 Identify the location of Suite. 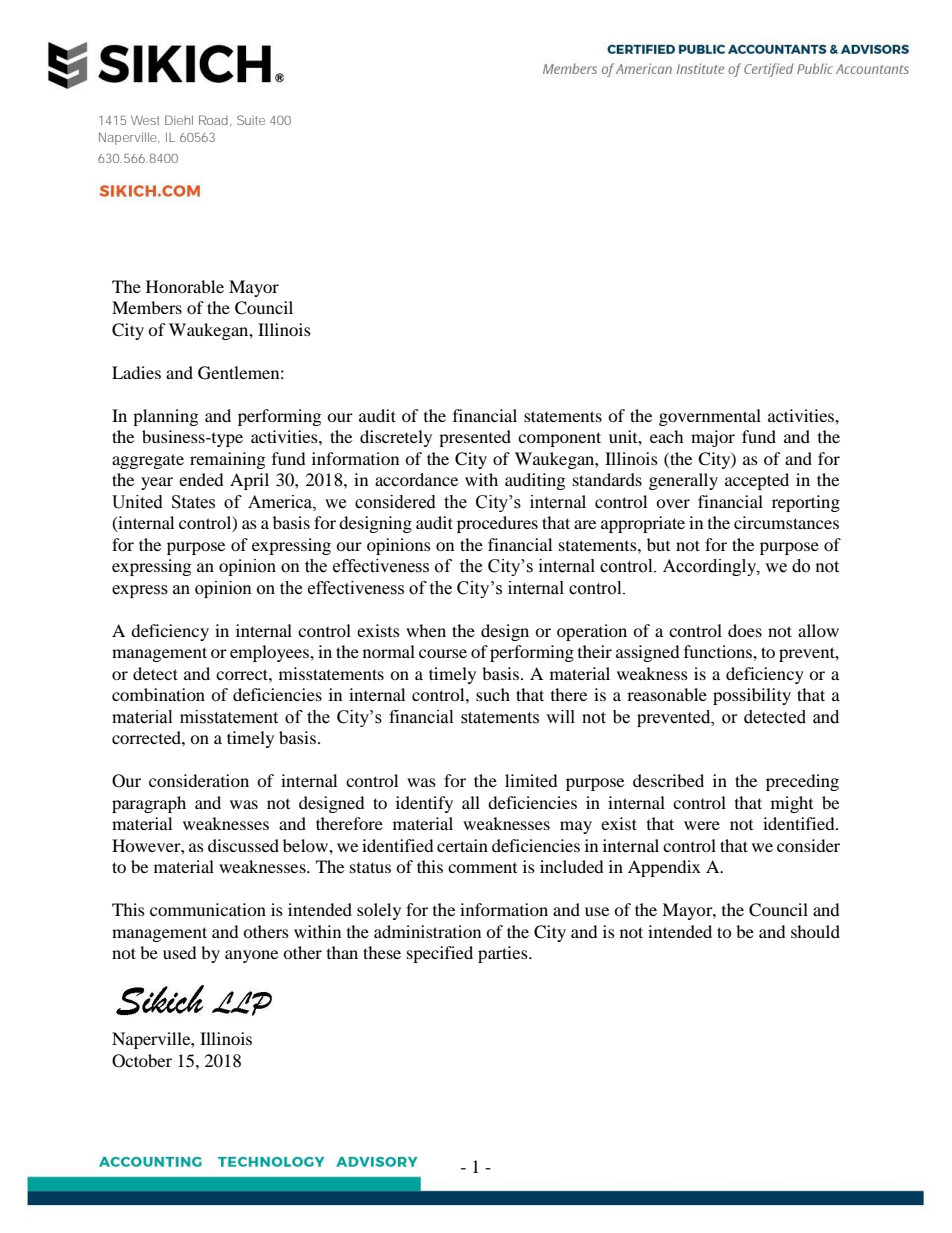
(251, 120).
